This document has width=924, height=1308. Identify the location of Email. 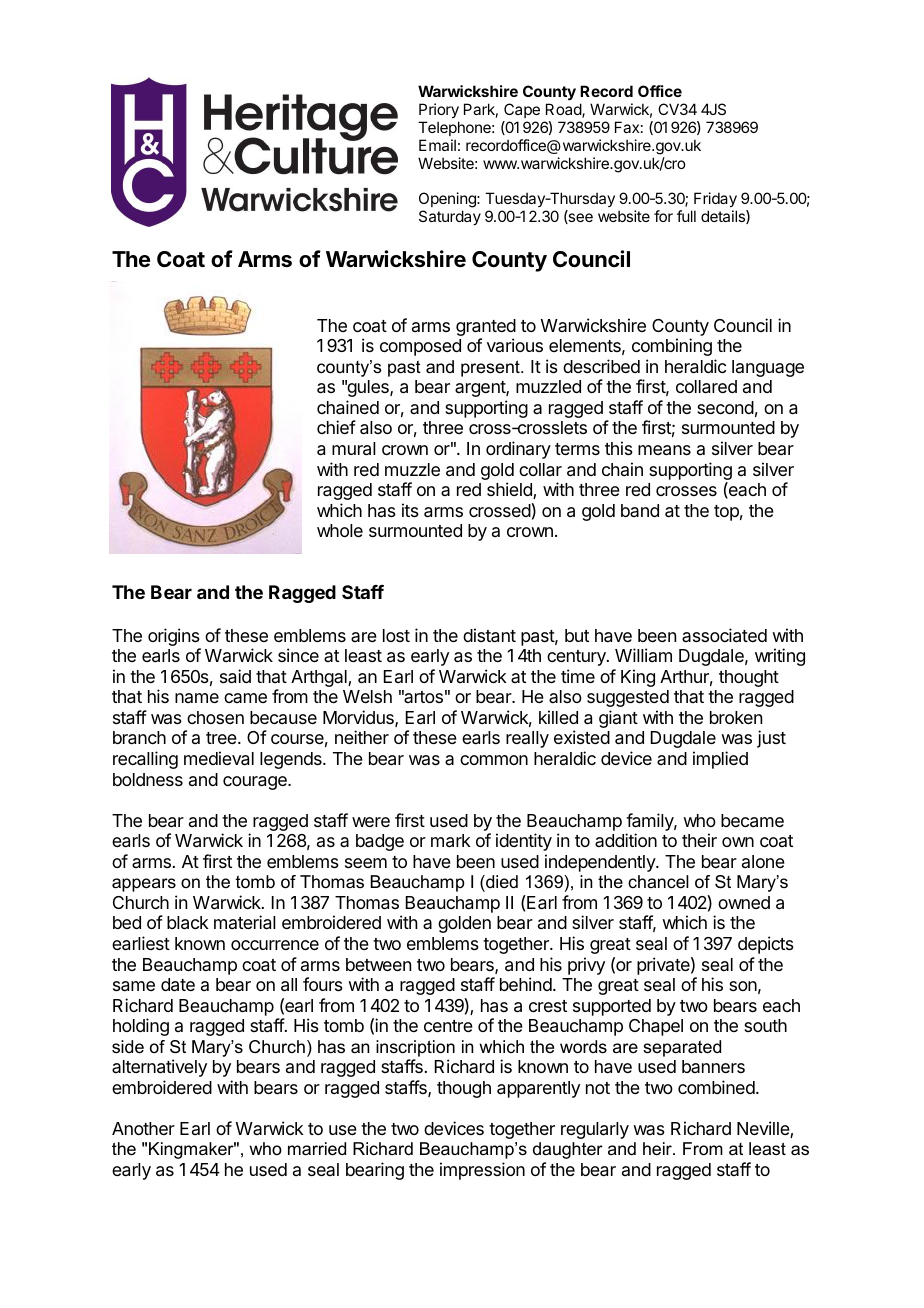
(437, 145).
